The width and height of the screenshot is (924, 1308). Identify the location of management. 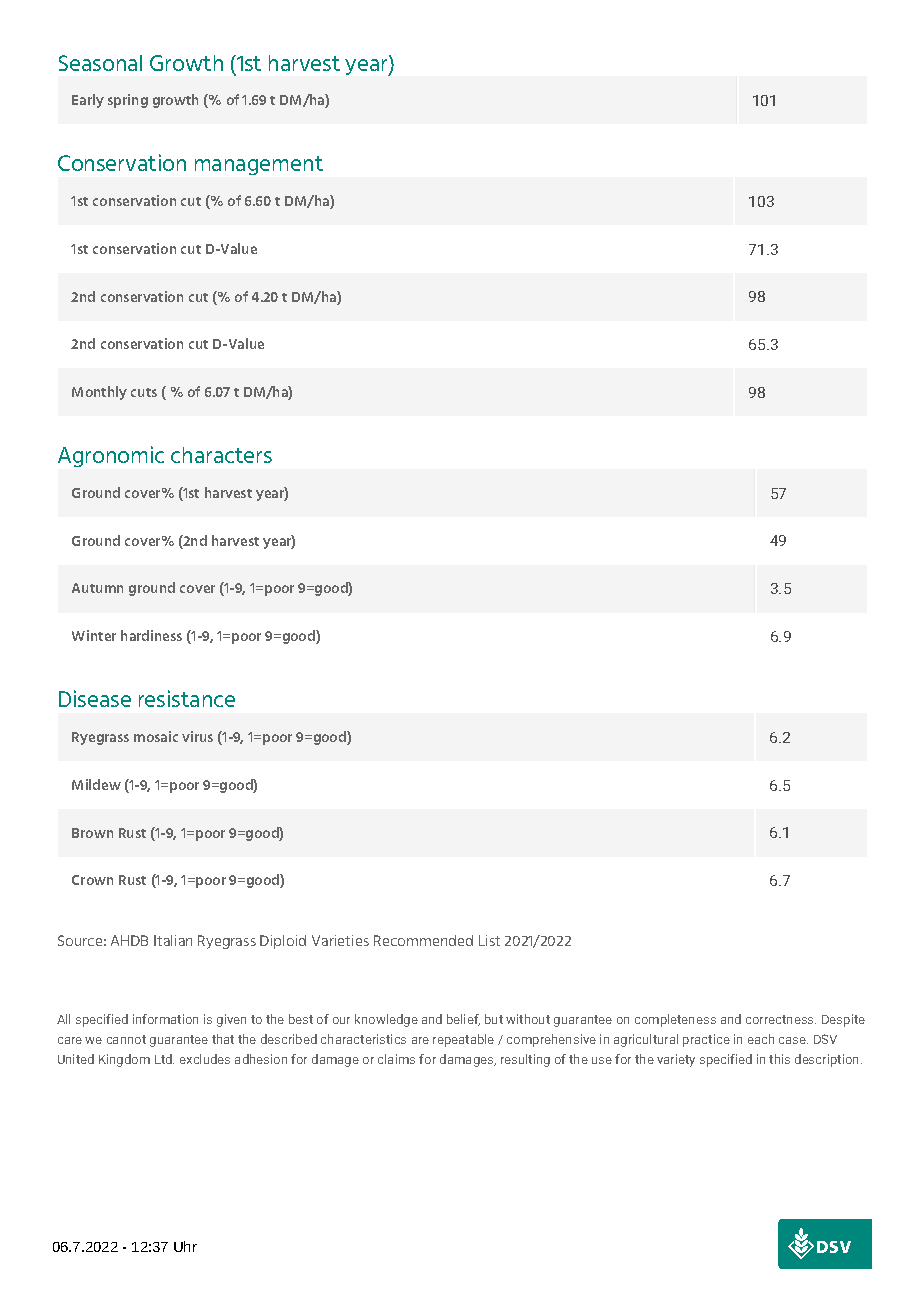
(259, 165).
